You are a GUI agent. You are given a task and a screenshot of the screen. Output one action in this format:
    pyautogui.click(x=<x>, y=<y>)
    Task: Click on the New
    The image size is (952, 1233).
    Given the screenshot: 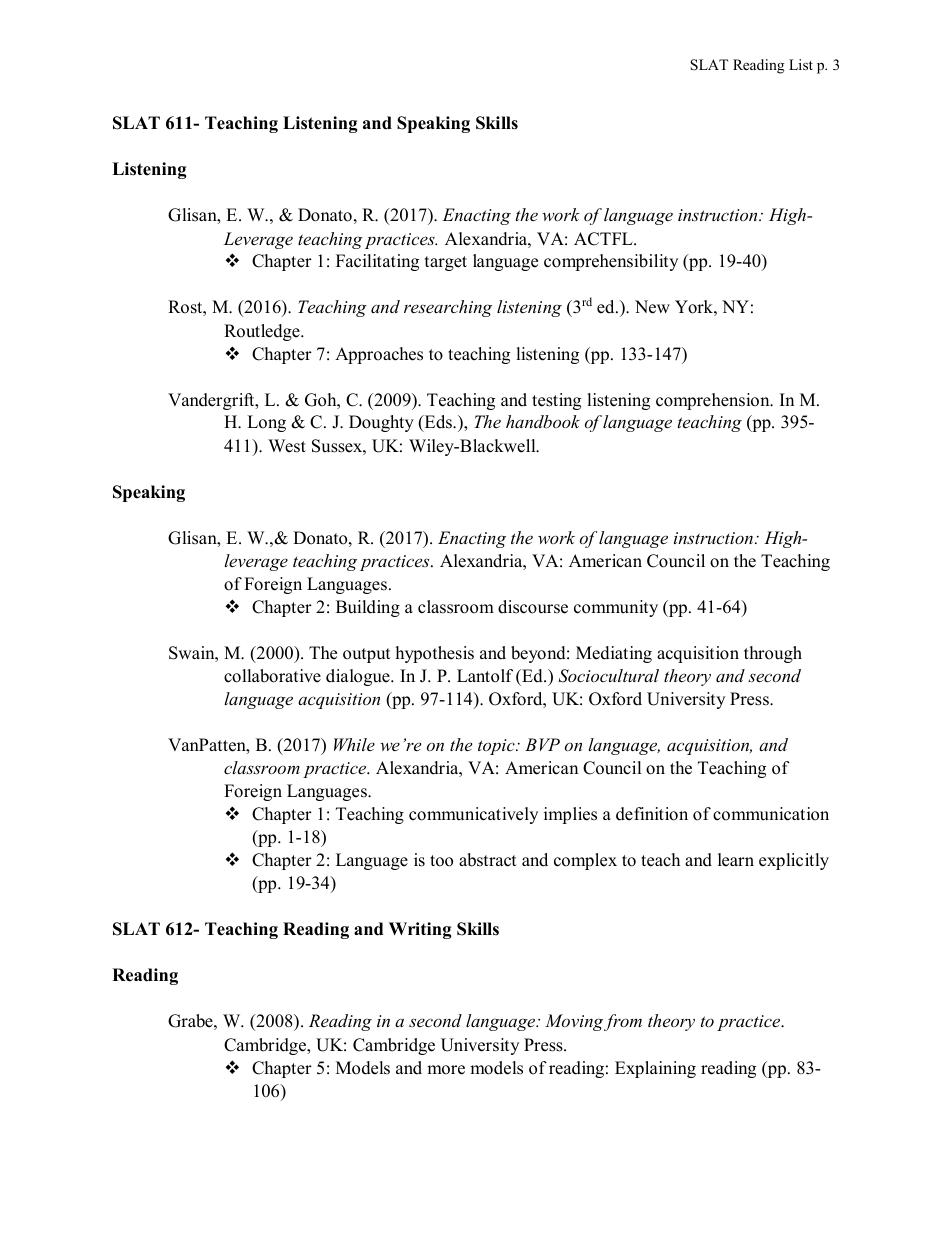 What is the action you would take?
    pyautogui.click(x=652, y=307)
